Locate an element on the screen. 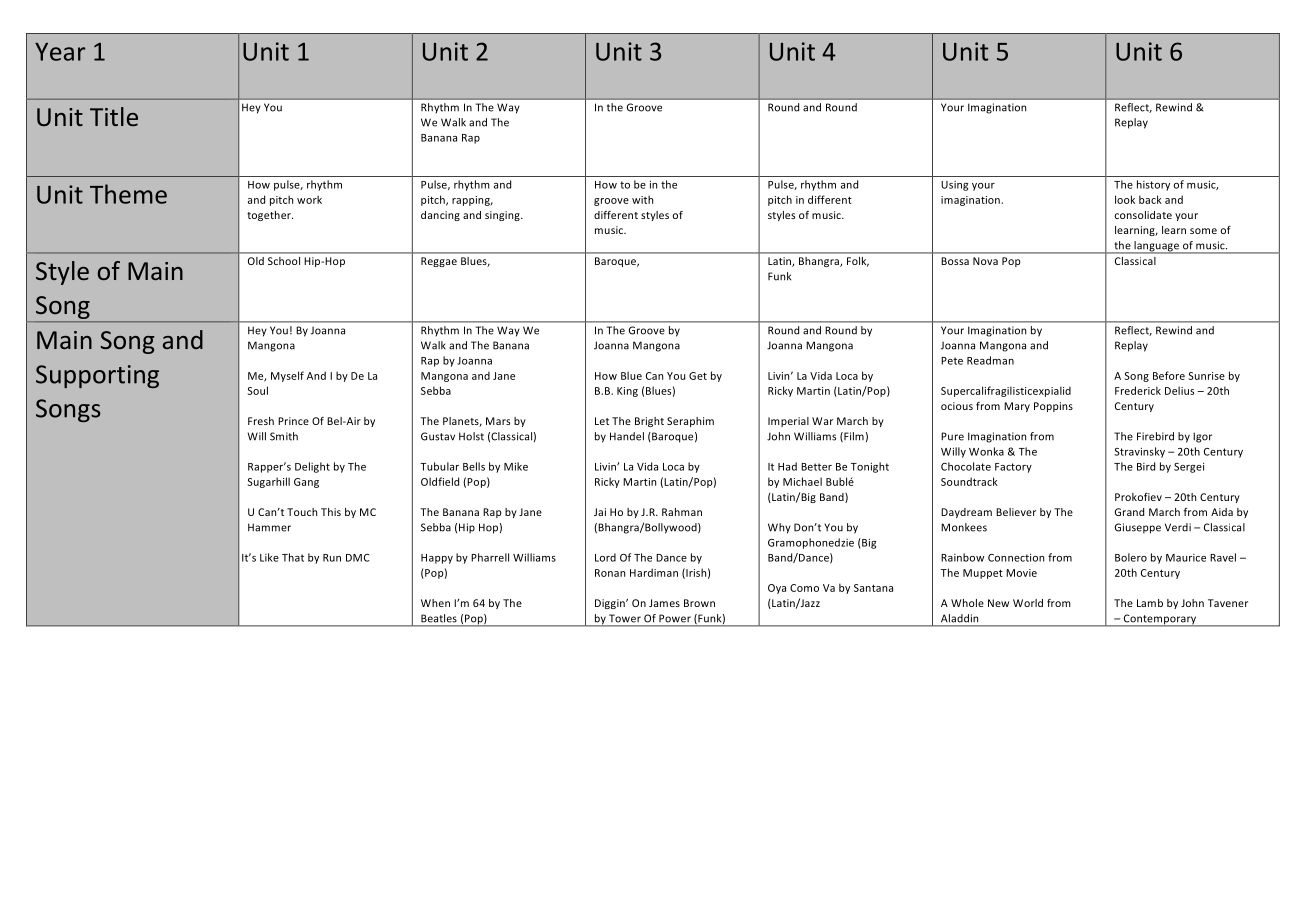 This screenshot has width=1308, height=924. King is located at coordinates (627, 392).
